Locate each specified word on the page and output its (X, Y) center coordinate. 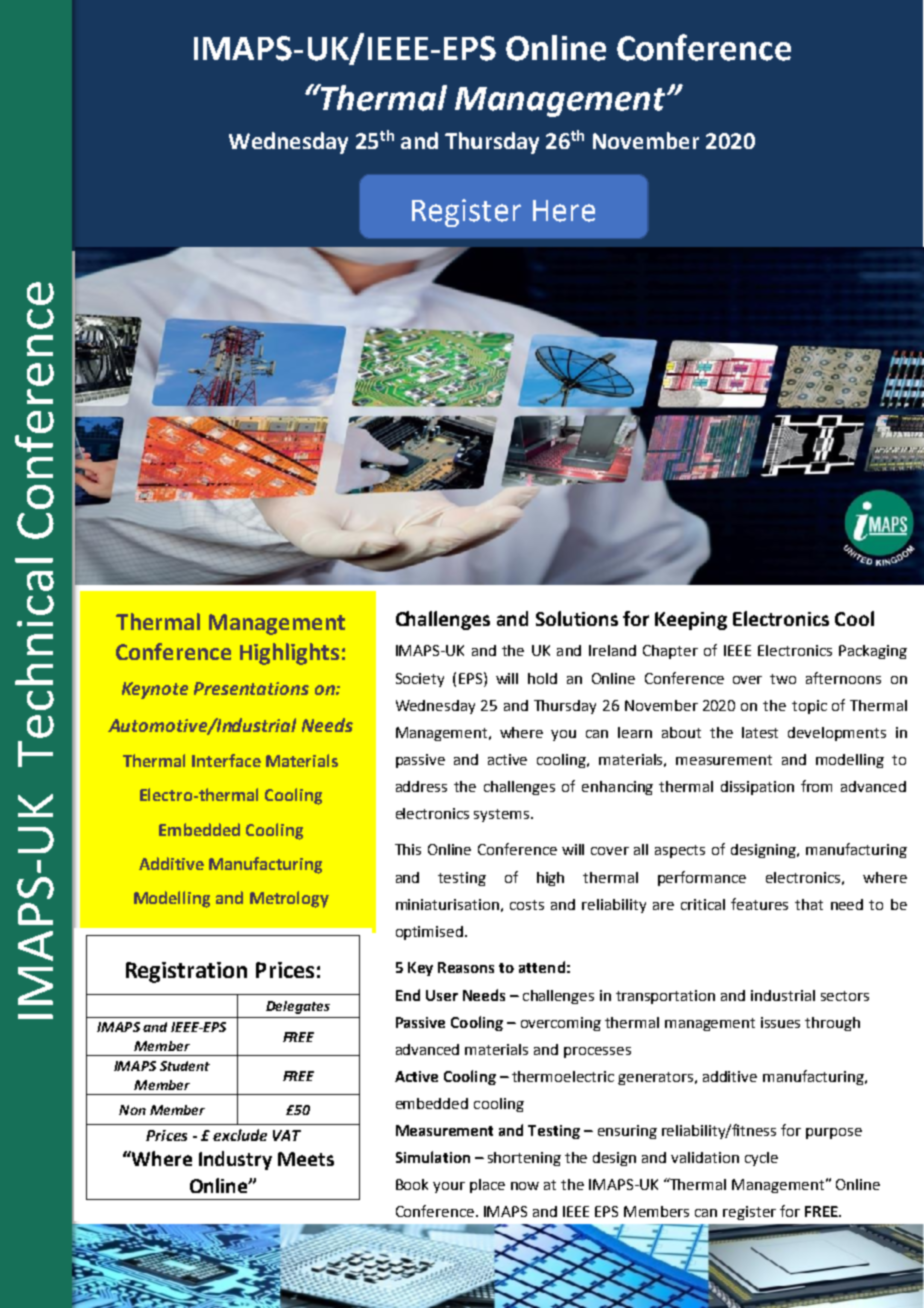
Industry (235, 1160)
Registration (186, 972)
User (442, 995)
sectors (845, 996)
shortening (524, 1159)
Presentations (251, 688)
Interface (226, 760)
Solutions (577, 618)
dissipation (757, 788)
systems (501, 815)
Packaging (873, 652)
